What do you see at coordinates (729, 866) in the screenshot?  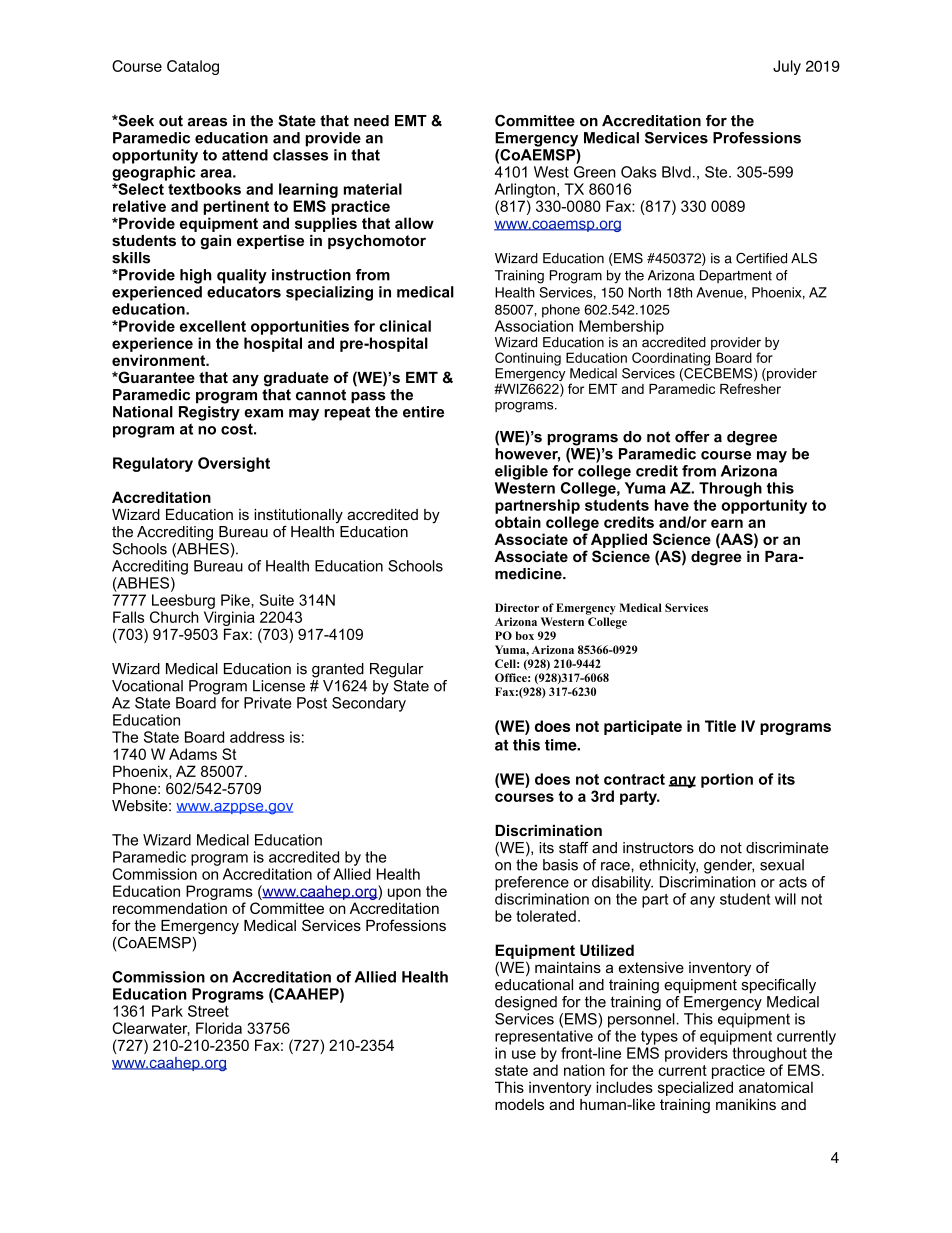 I see `gender` at bounding box center [729, 866].
